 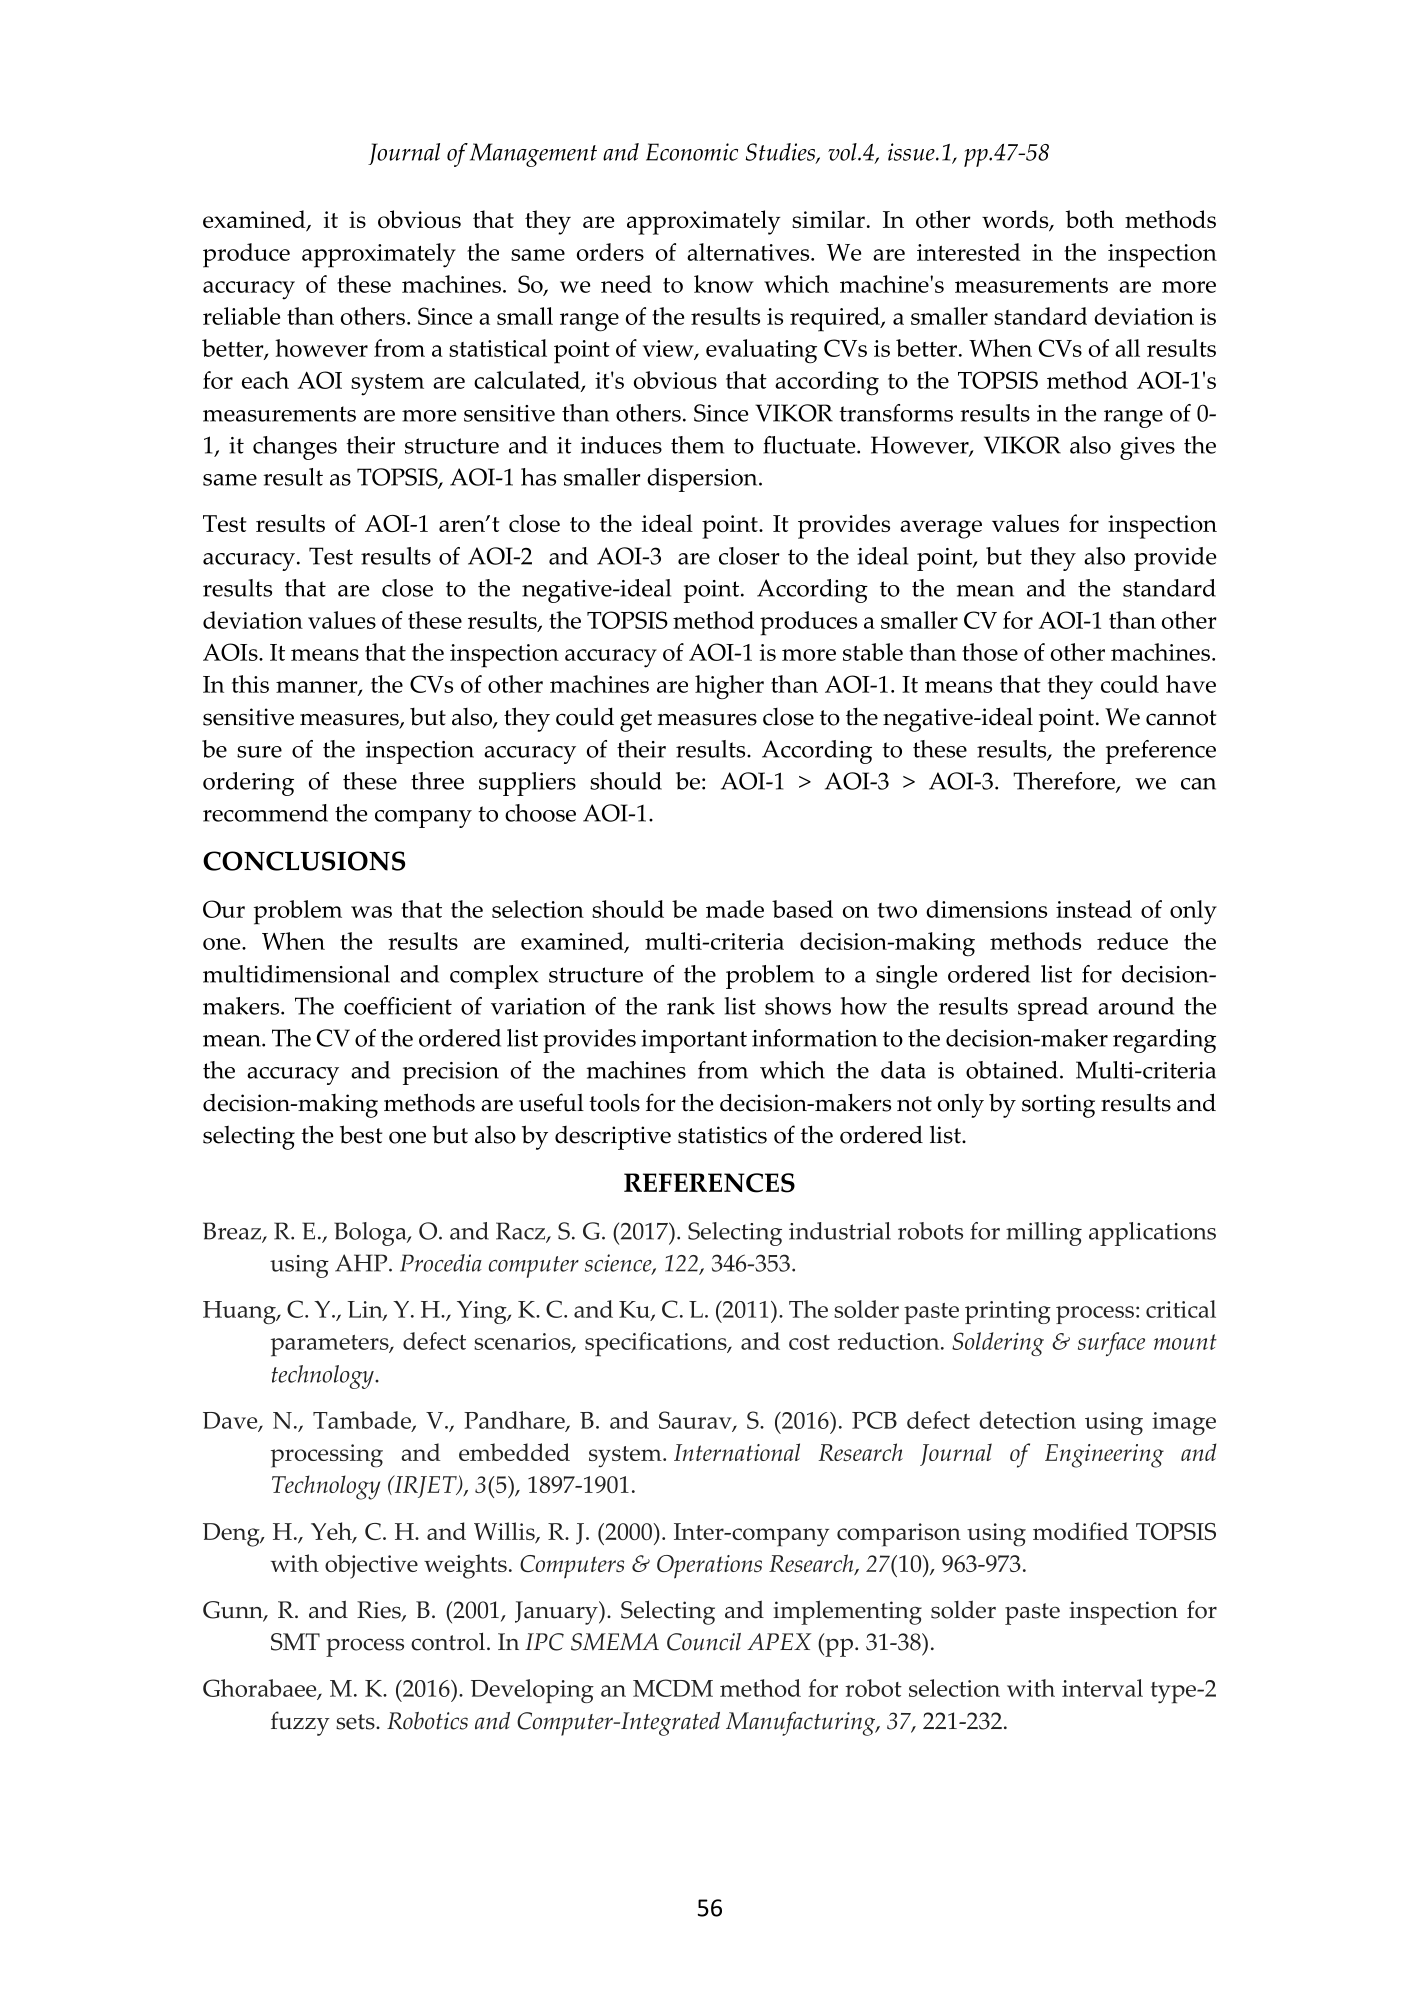 What do you see at coordinates (295, 448) in the screenshot?
I see `changes` at bounding box center [295, 448].
